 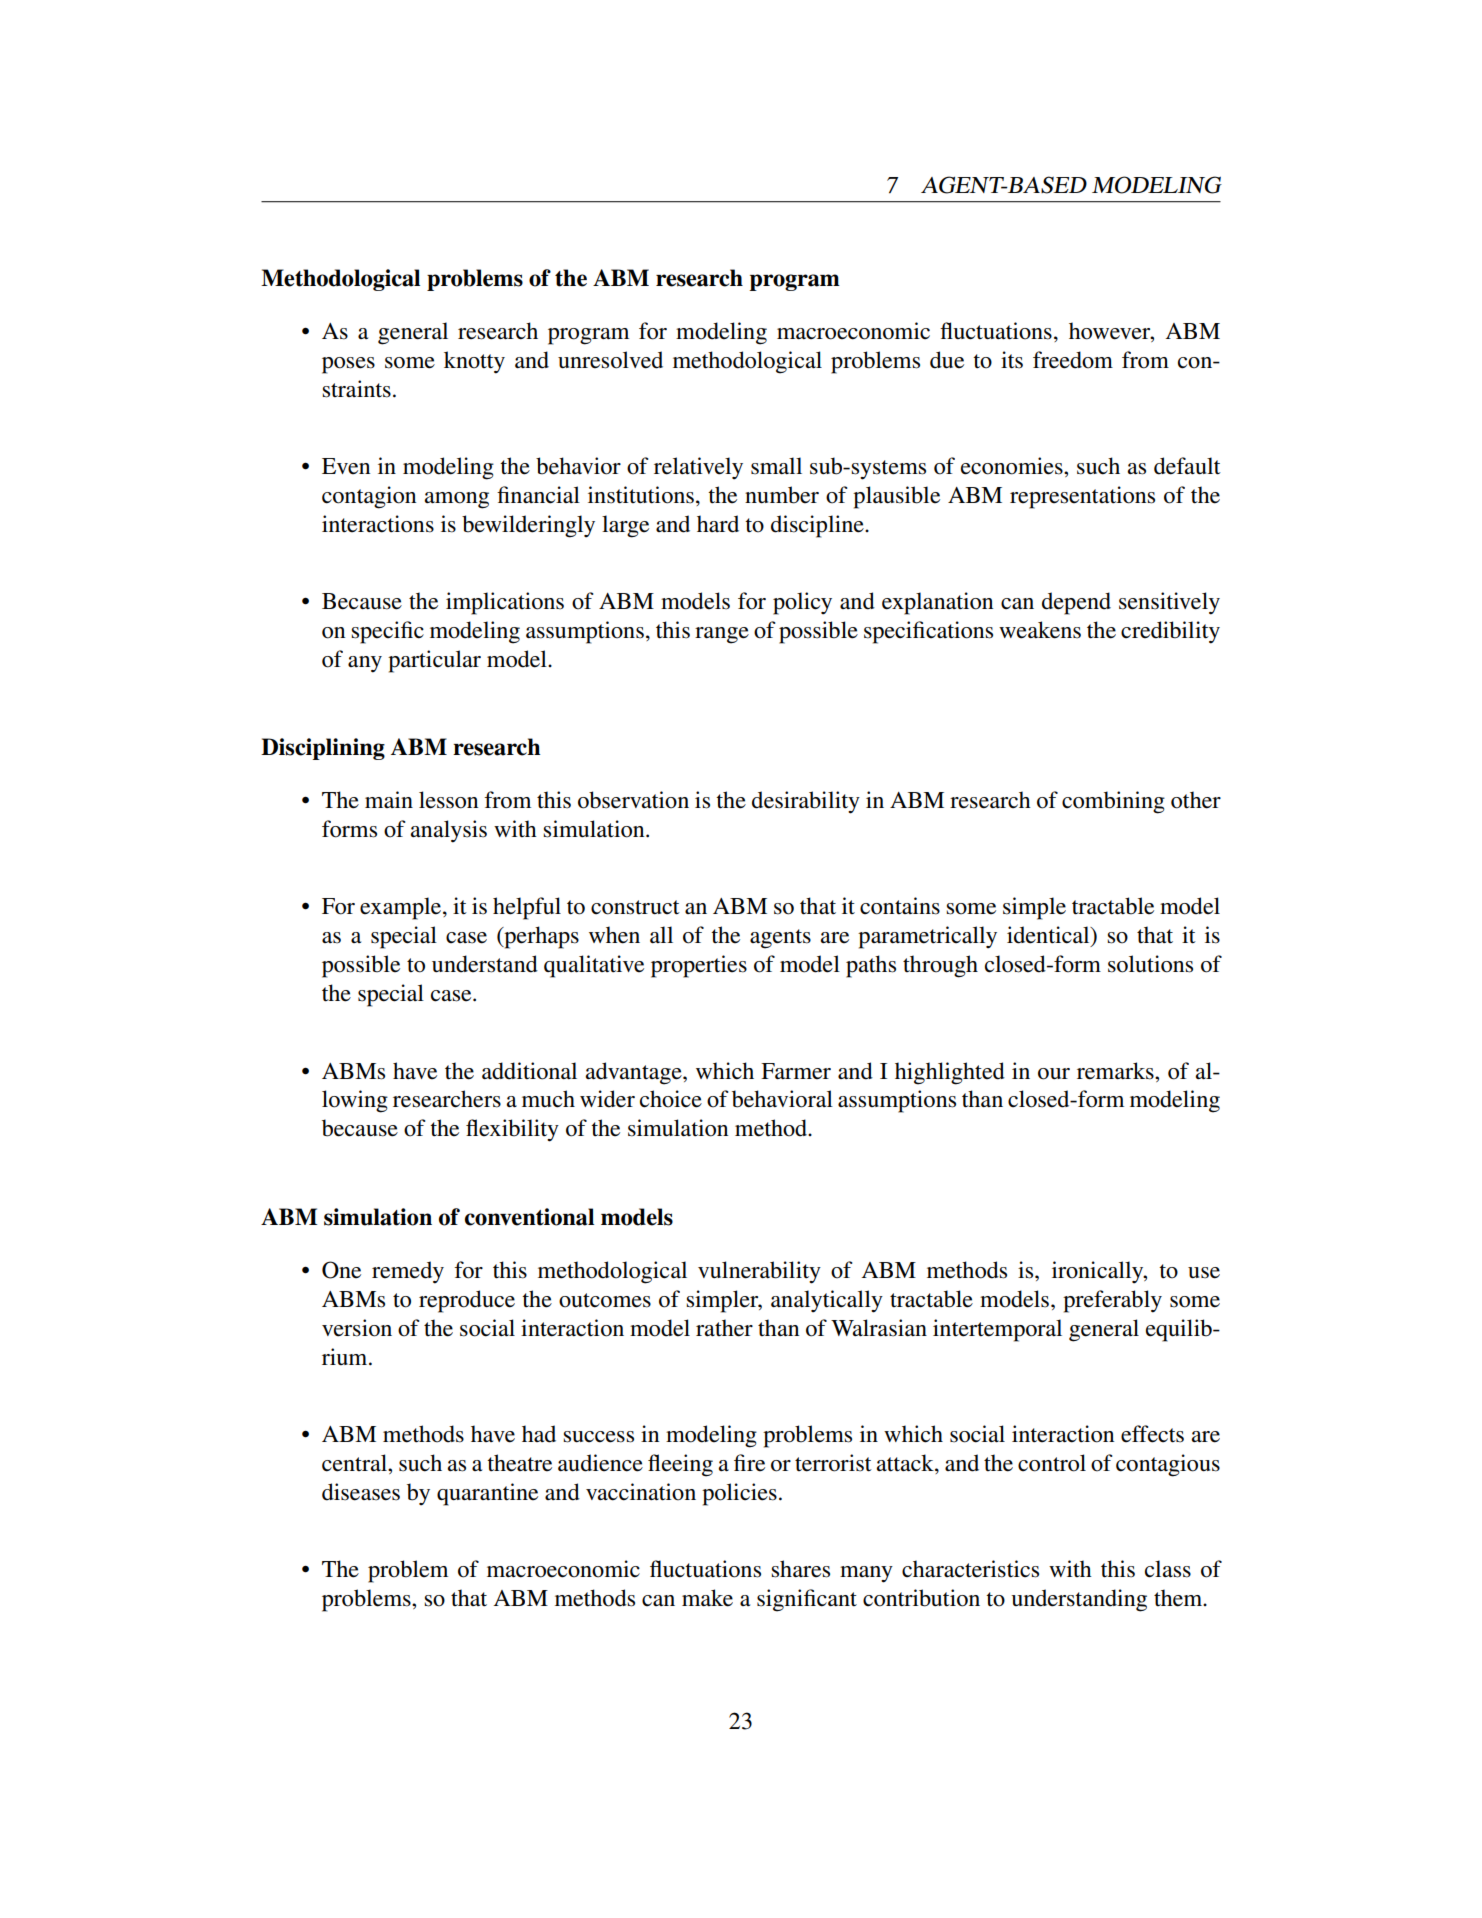 What do you see at coordinates (699, 966) in the page?
I see `properties` at bounding box center [699, 966].
